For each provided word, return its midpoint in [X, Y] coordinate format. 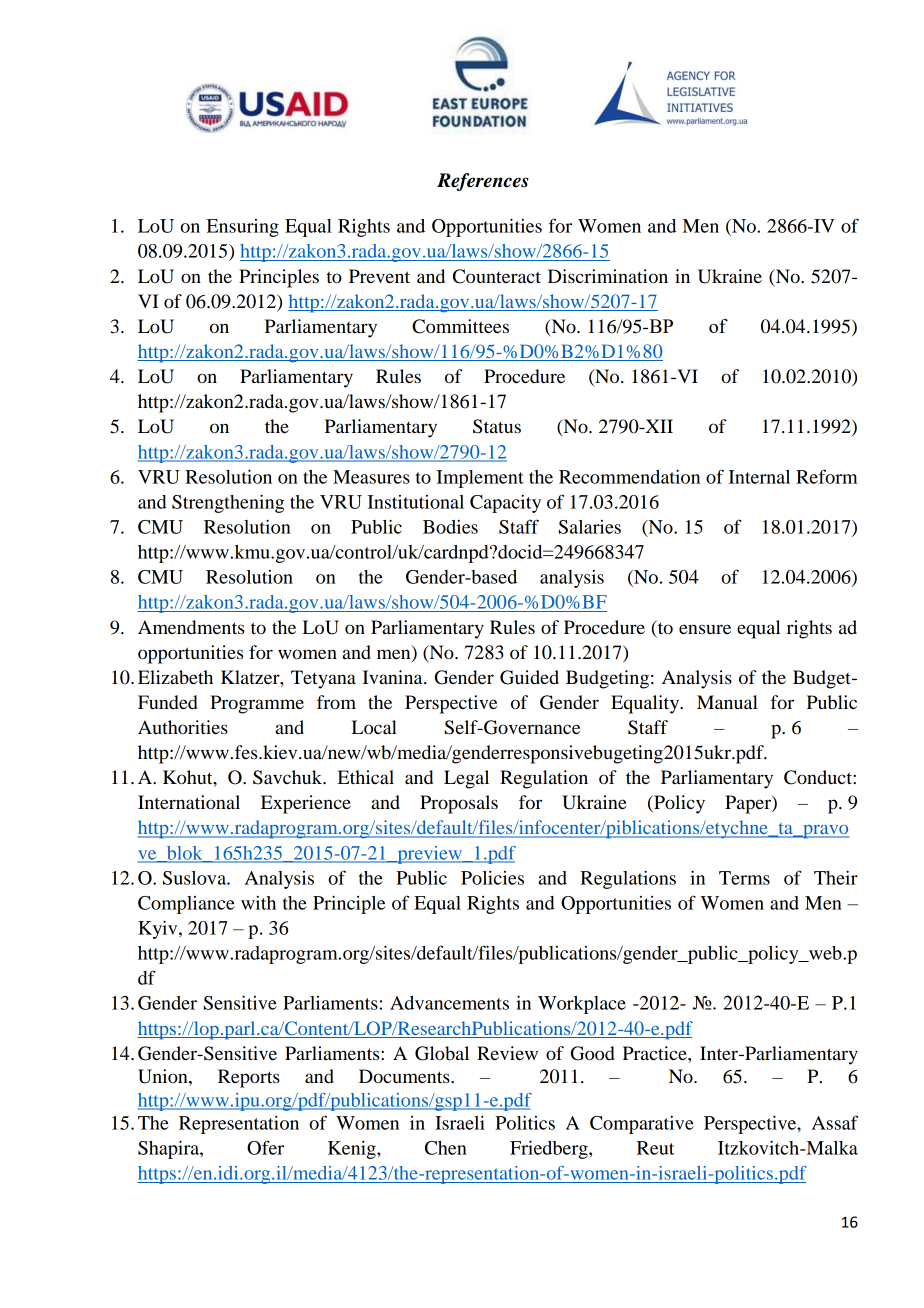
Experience [306, 804]
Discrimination [608, 276]
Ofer [265, 1147]
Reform [827, 476]
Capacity [505, 504]
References [483, 182]
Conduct [819, 777]
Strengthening [228, 503]
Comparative [642, 1125]
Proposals [459, 804]
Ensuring [242, 228]
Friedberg [550, 1149]
